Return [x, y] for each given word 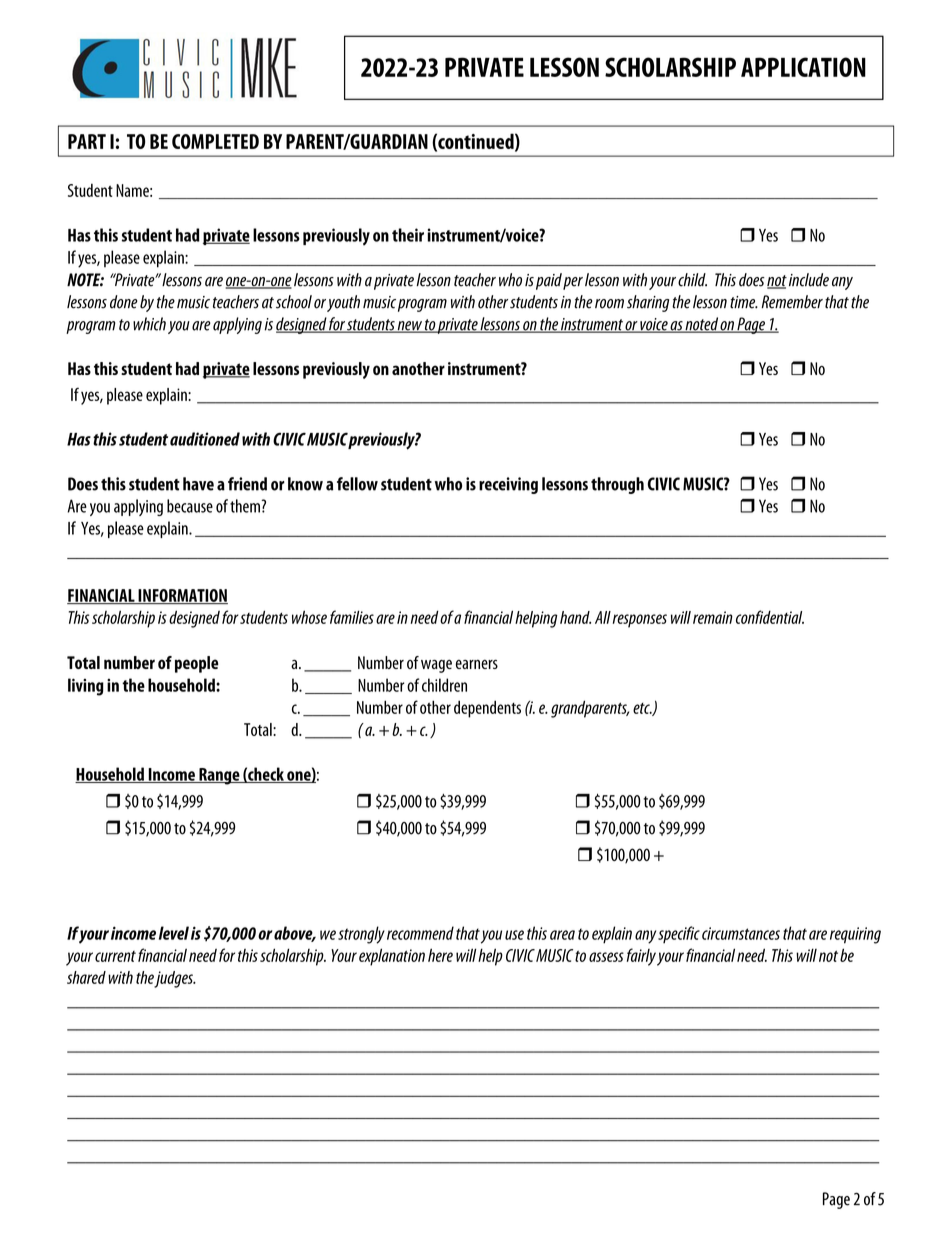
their [408, 235]
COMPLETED [215, 141]
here [440, 955]
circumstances [741, 933]
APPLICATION [803, 67]
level [174, 933]
